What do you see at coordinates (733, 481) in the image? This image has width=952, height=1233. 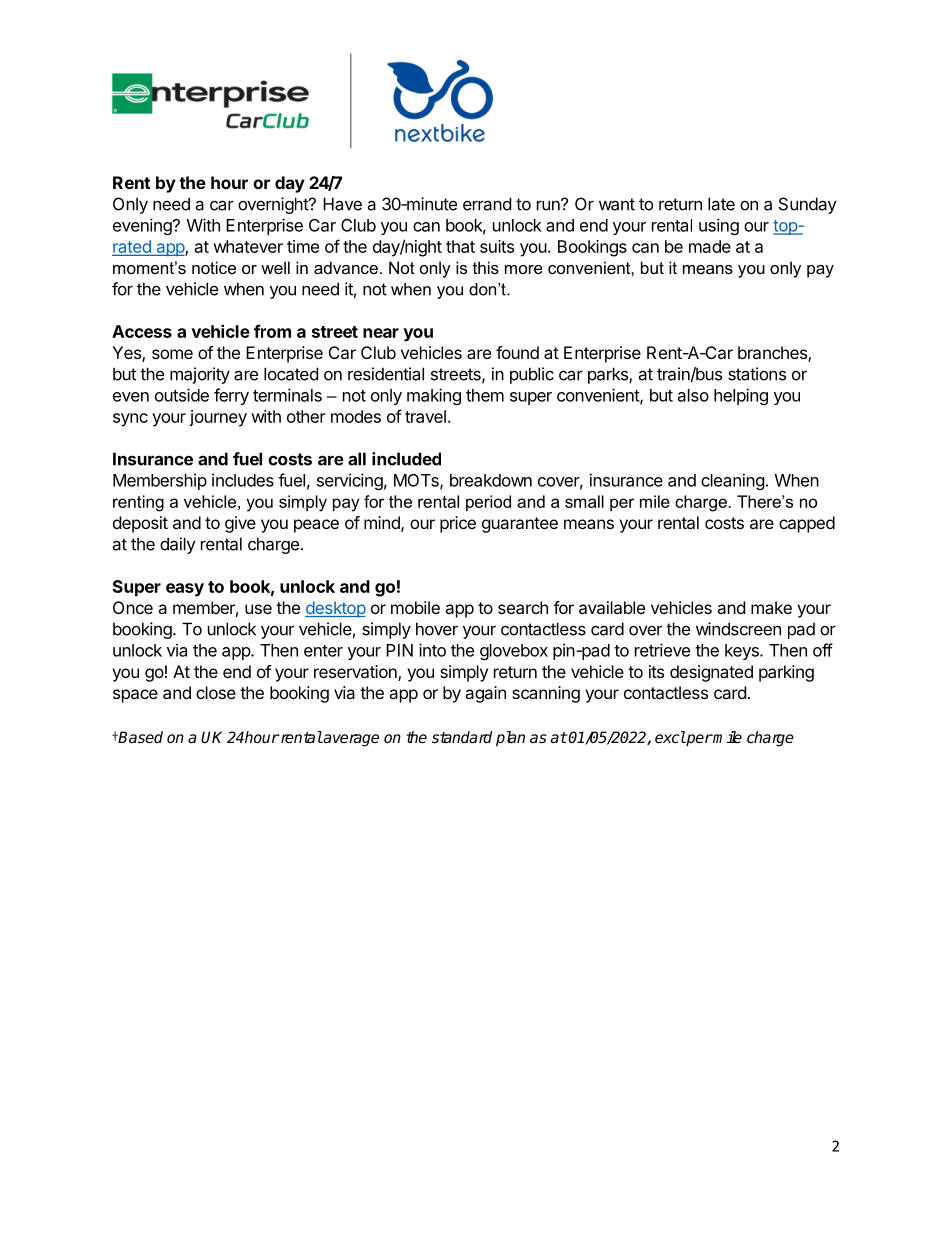 I see `cleaning` at bounding box center [733, 481].
